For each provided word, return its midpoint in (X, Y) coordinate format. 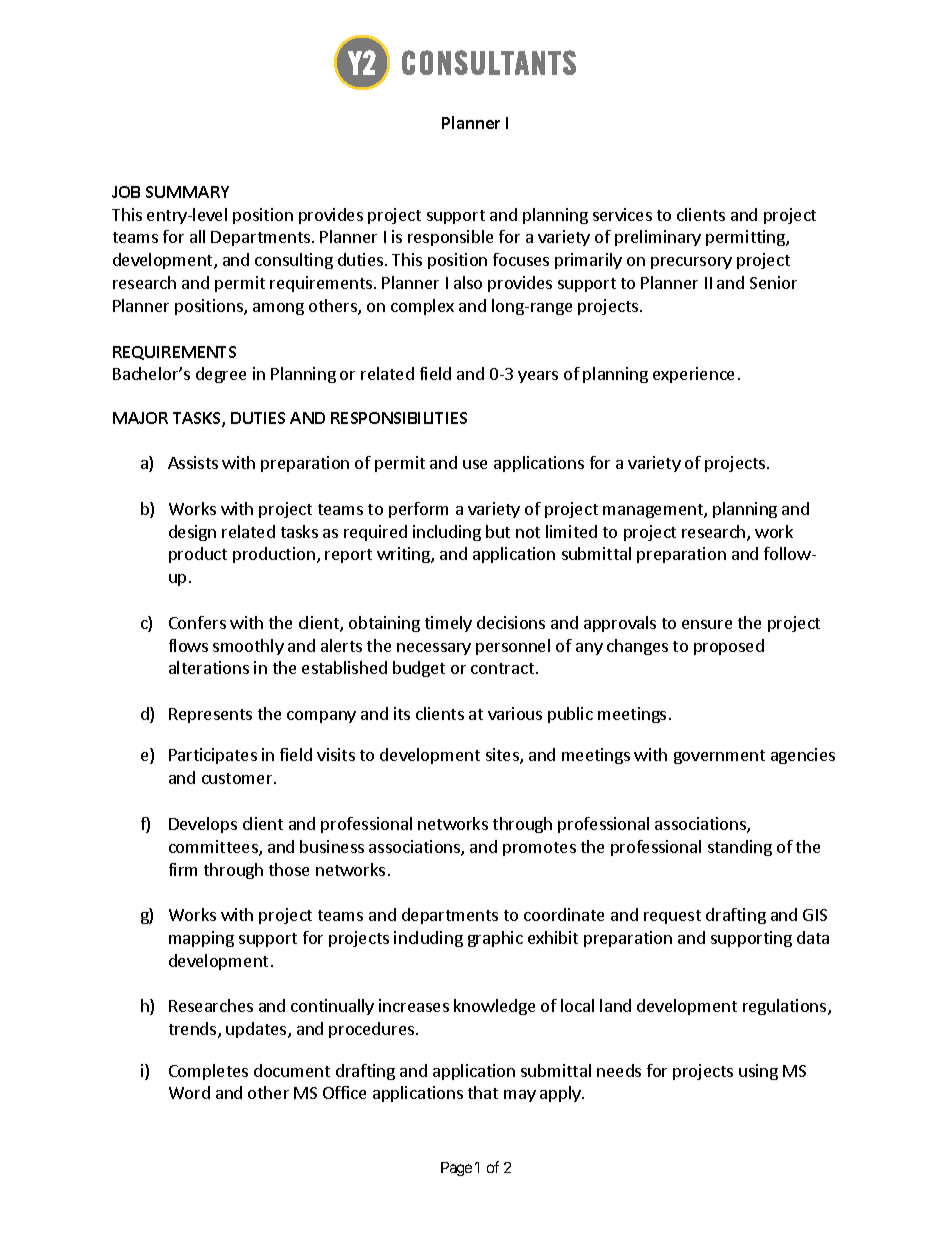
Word (189, 1092)
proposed (729, 647)
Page (456, 1169)
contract (502, 668)
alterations (209, 667)
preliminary (658, 238)
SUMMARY (187, 192)
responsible (450, 238)
